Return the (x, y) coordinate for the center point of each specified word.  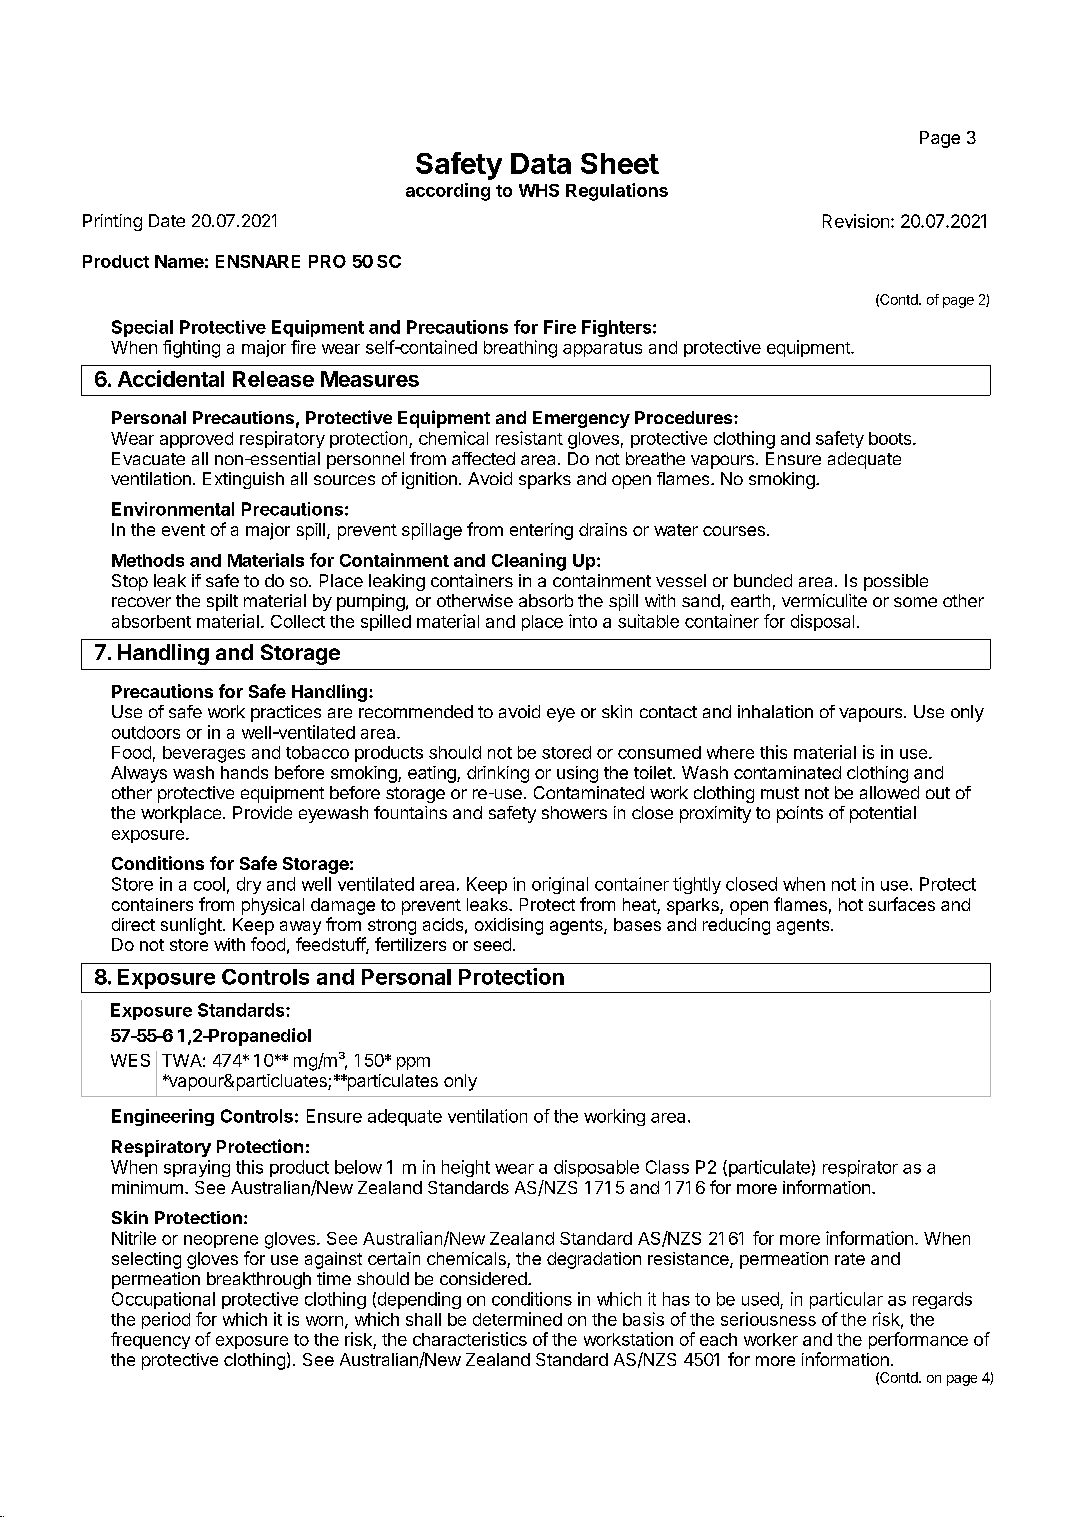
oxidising (509, 926)
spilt (222, 602)
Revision (856, 221)
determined (517, 1319)
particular (846, 1300)
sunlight (192, 926)
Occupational (163, 1300)
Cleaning (529, 562)
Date (167, 220)
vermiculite (824, 600)
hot (851, 904)
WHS (539, 190)
